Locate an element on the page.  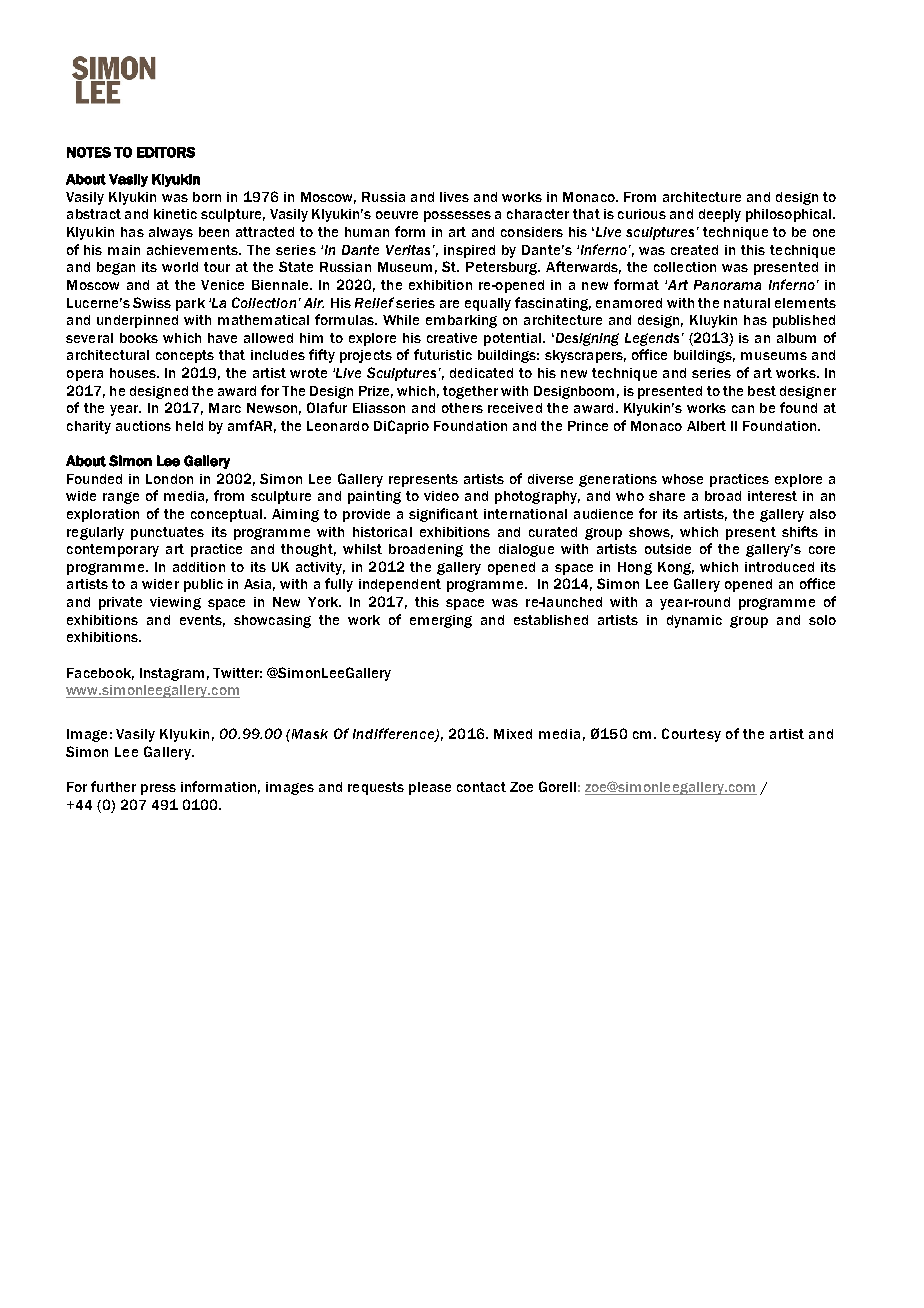
independent is located at coordinates (400, 585).
